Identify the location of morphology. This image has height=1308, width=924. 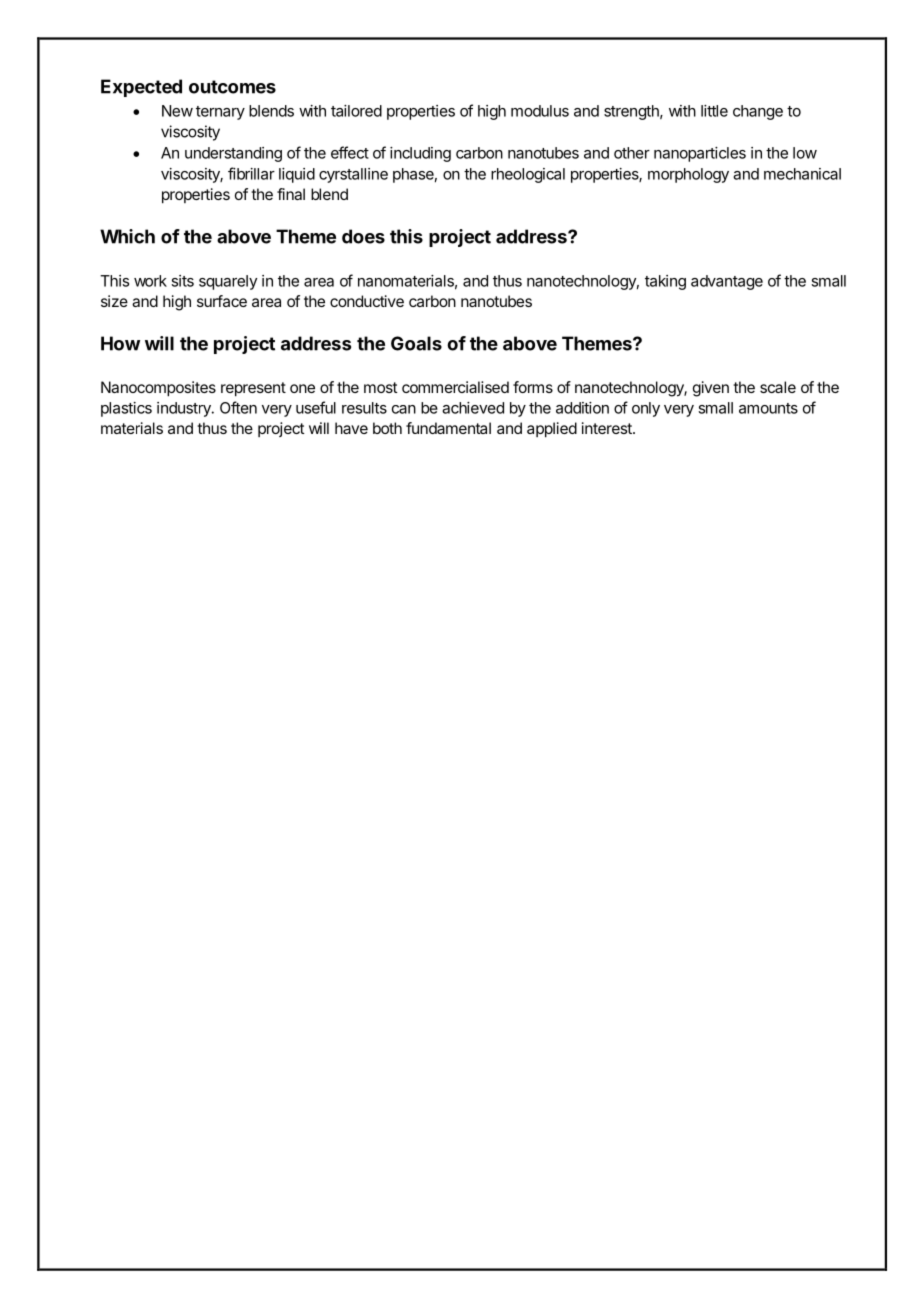
(688, 175).
